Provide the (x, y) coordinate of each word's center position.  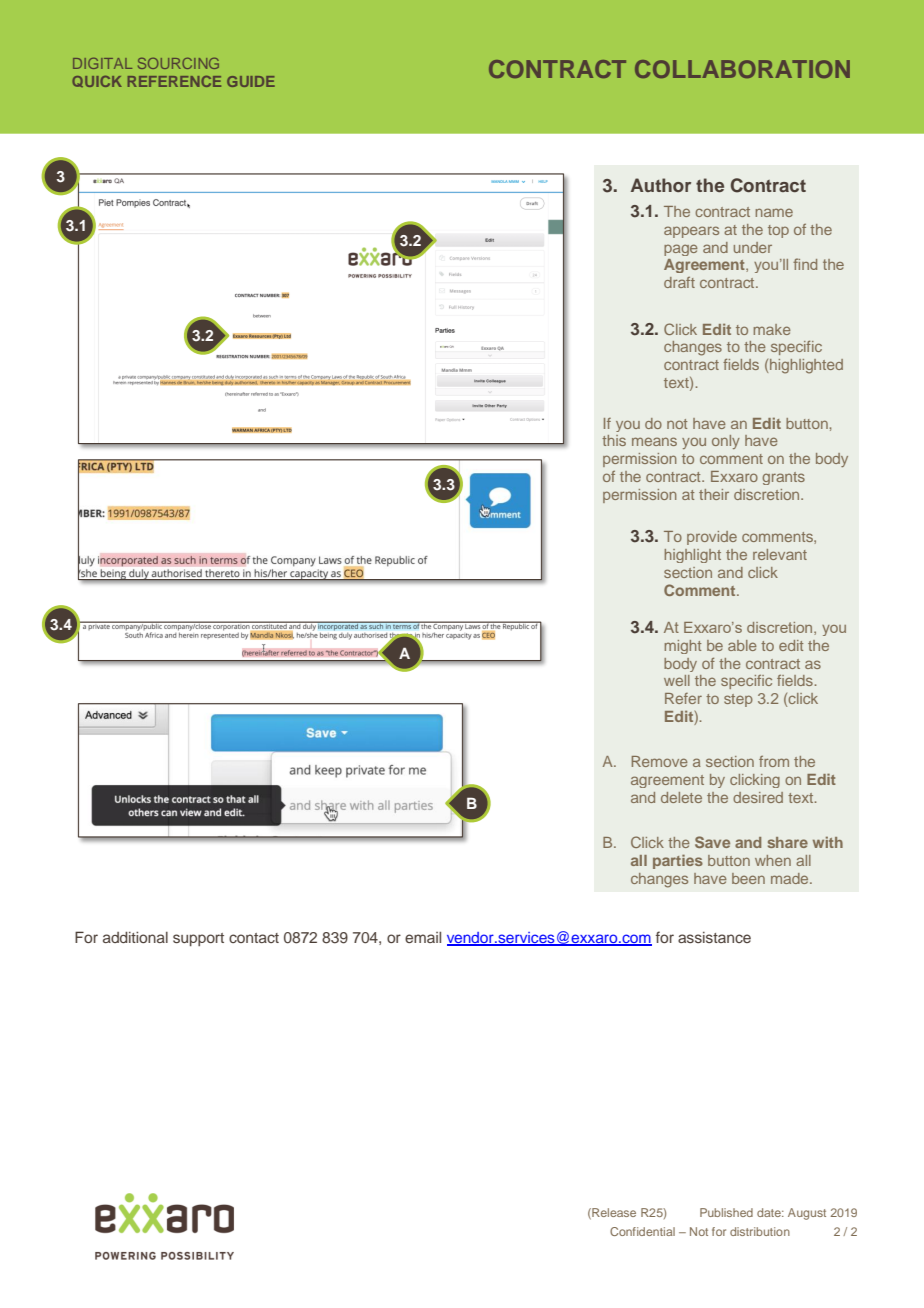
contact (254, 938)
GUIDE (251, 81)
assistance (714, 937)
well (677, 680)
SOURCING (178, 63)
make (772, 329)
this (614, 440)
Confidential (642, 1231)
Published (726, 1212)
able (742, 645)
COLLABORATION (742, 69)
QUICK (97, 81)
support (198, 939)
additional (135, 937)
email (423, 937)
